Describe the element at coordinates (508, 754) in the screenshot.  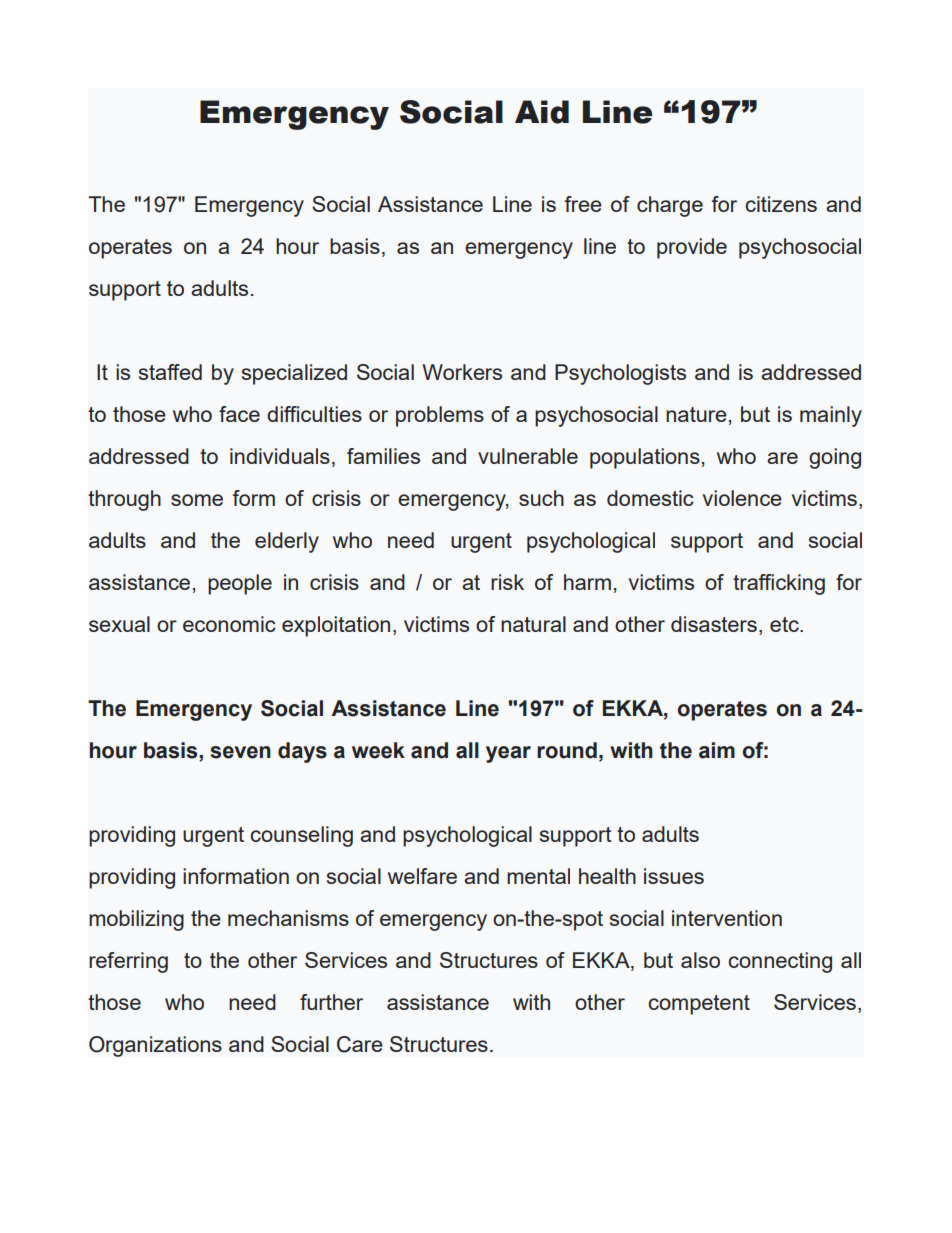
I see `year` at that location.
